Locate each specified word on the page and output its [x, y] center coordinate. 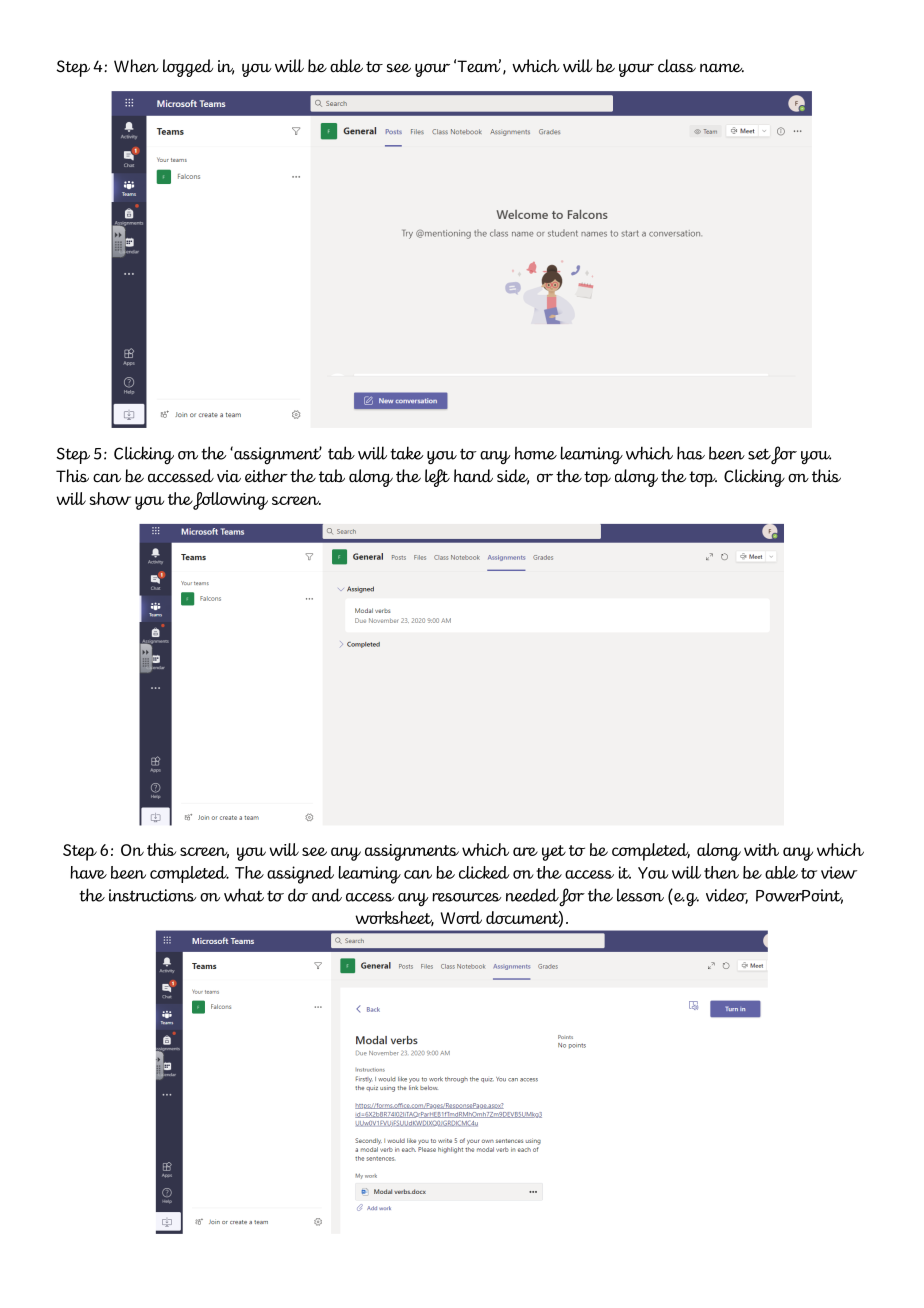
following [230, 501]
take [407, 453]
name [722, 68]
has [691, 453]
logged [188, 68]
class [677, 66]
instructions [152, 895]
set [760, 455]
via [229, 476]
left [437, 478]
